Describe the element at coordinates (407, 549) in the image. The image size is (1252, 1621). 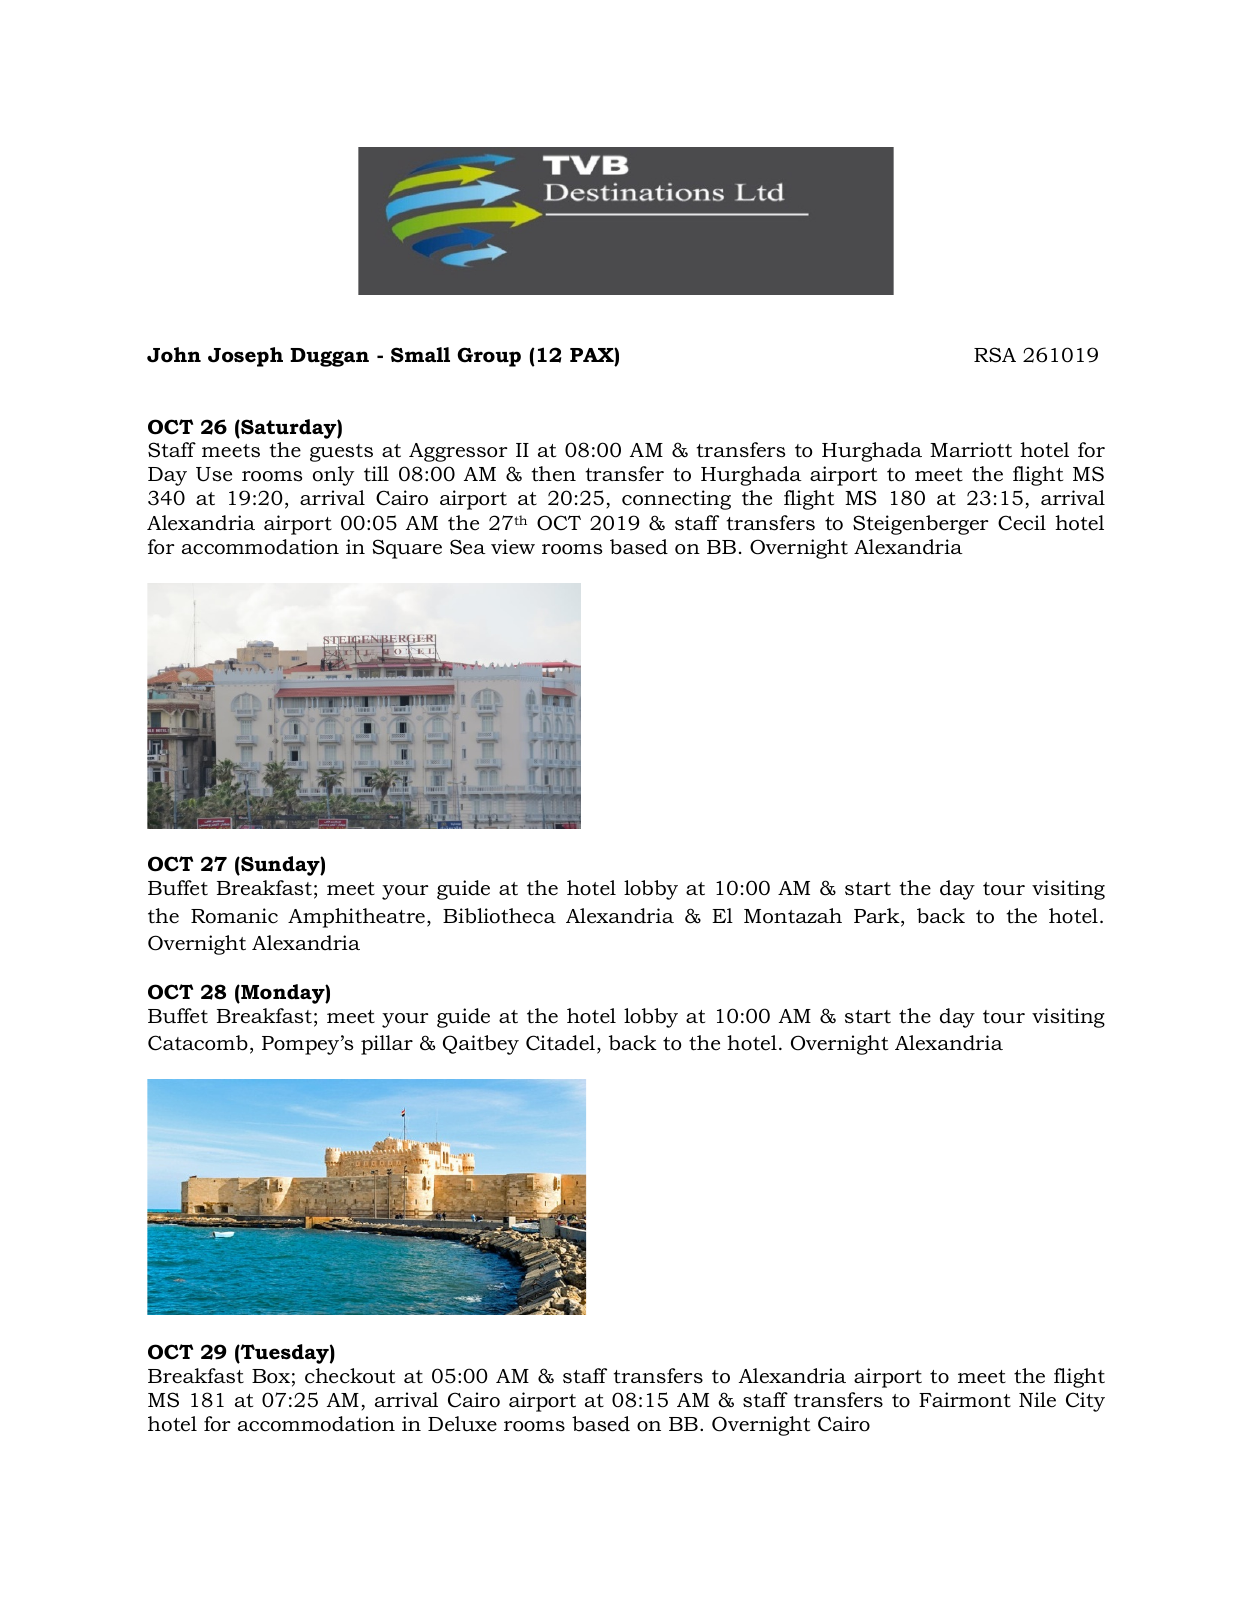
I see `Square` at that location.
